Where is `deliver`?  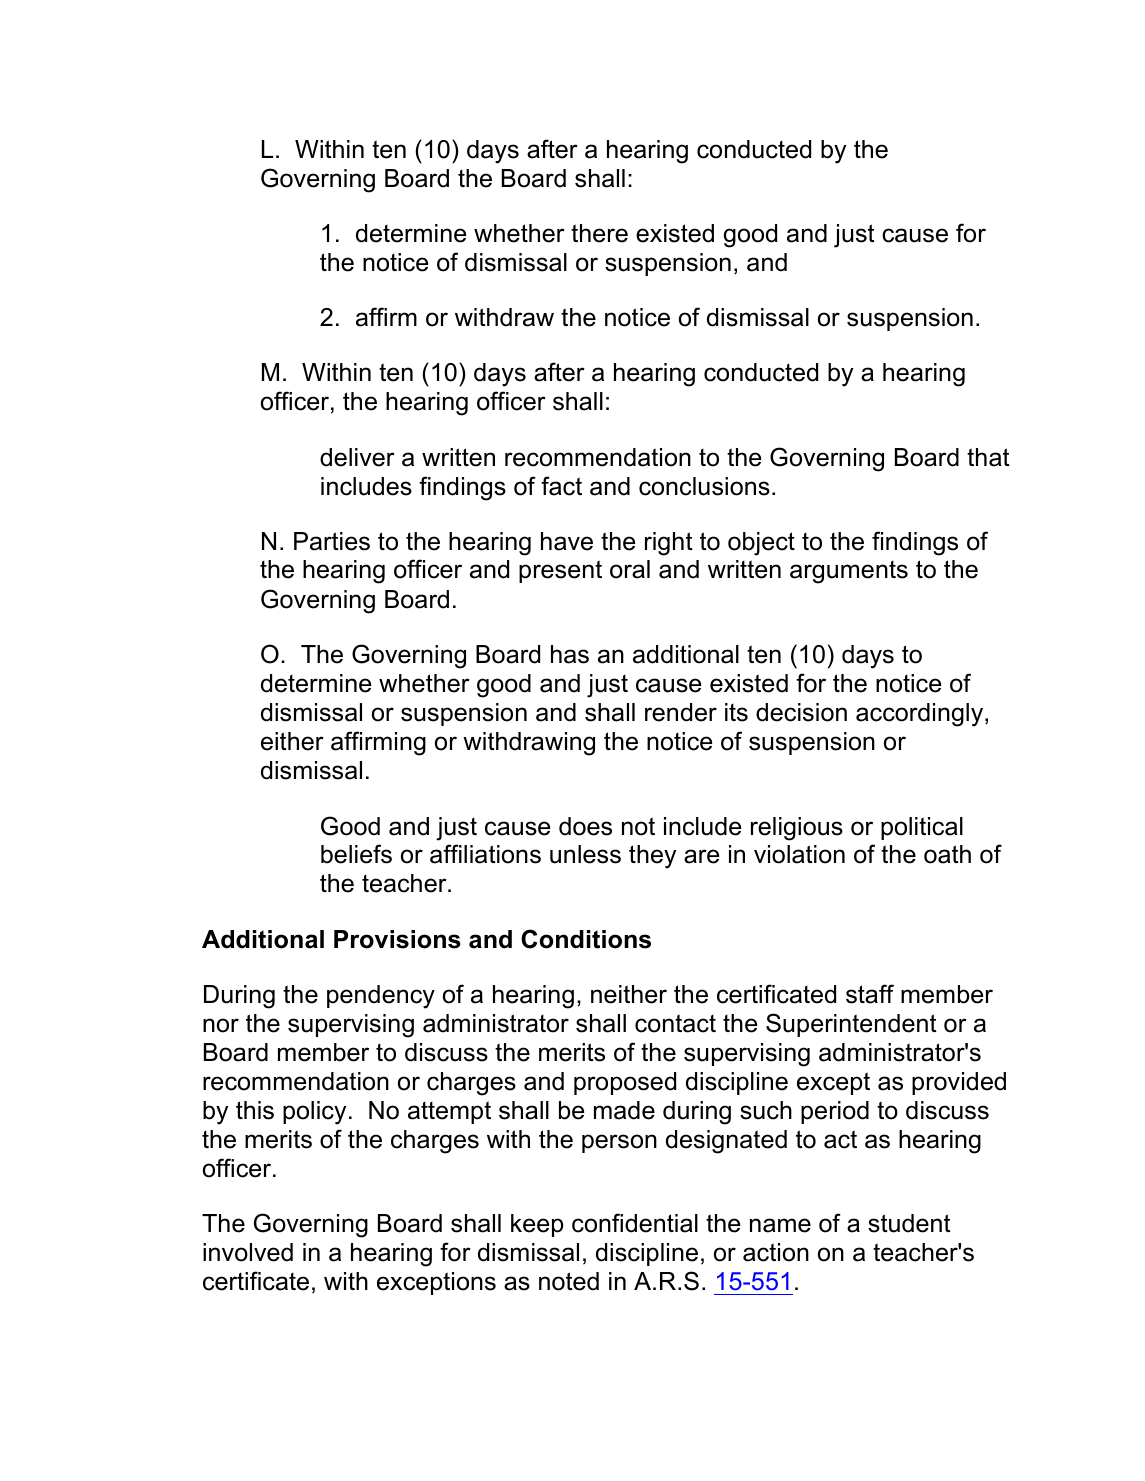 deliver is located at coordinates (357, 457).
